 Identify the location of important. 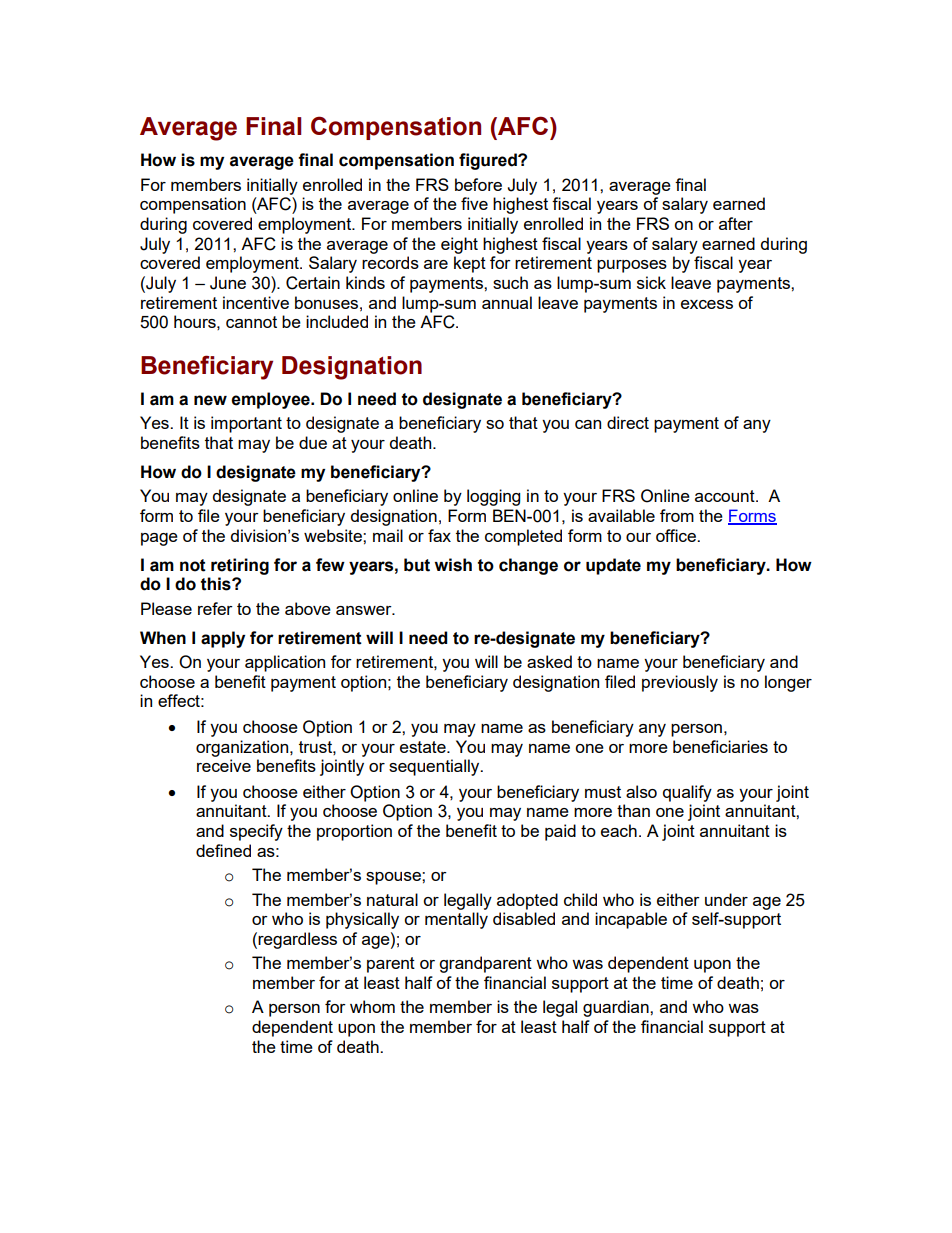
(246, 424).
